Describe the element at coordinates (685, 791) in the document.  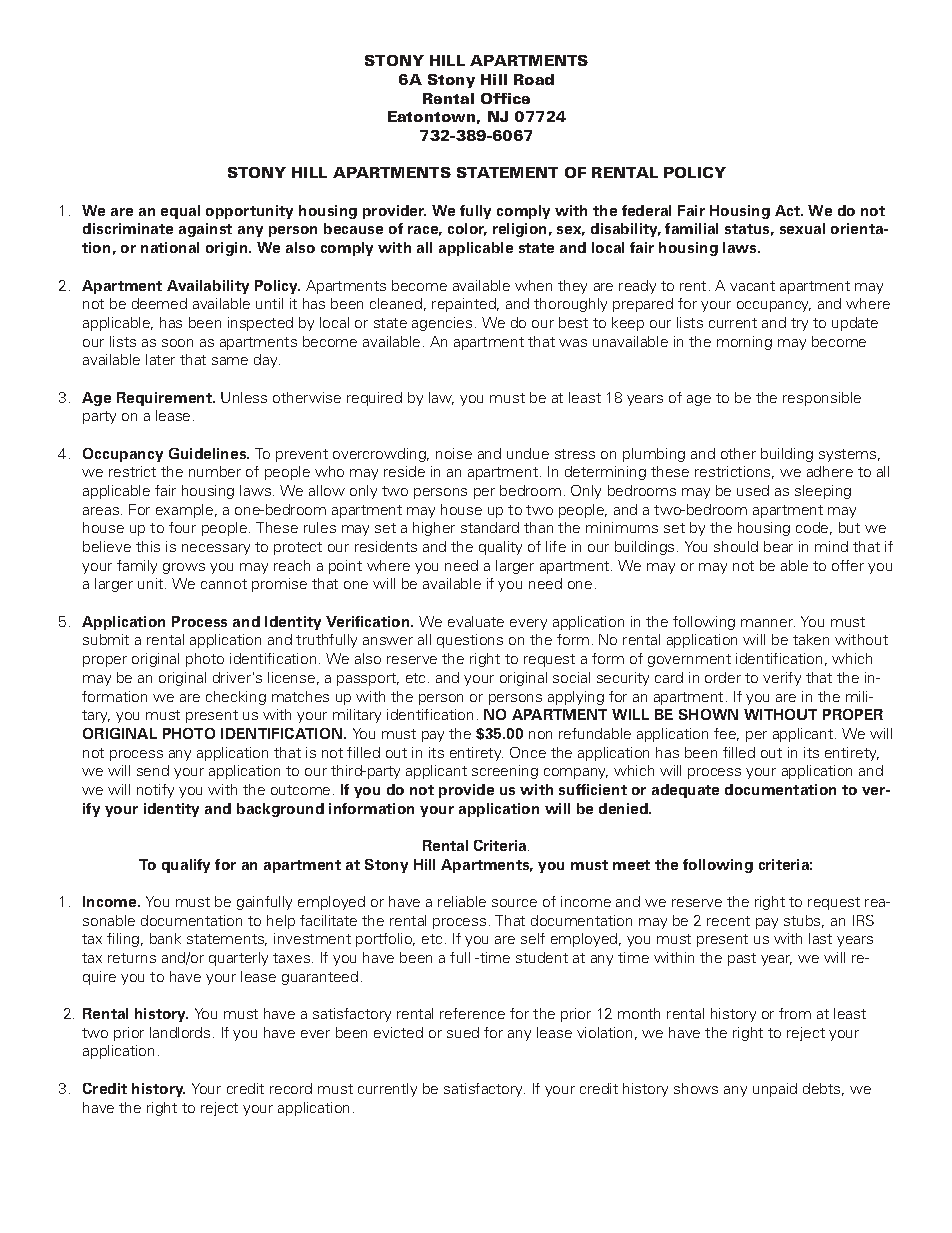
I see `adequate` at that location.
